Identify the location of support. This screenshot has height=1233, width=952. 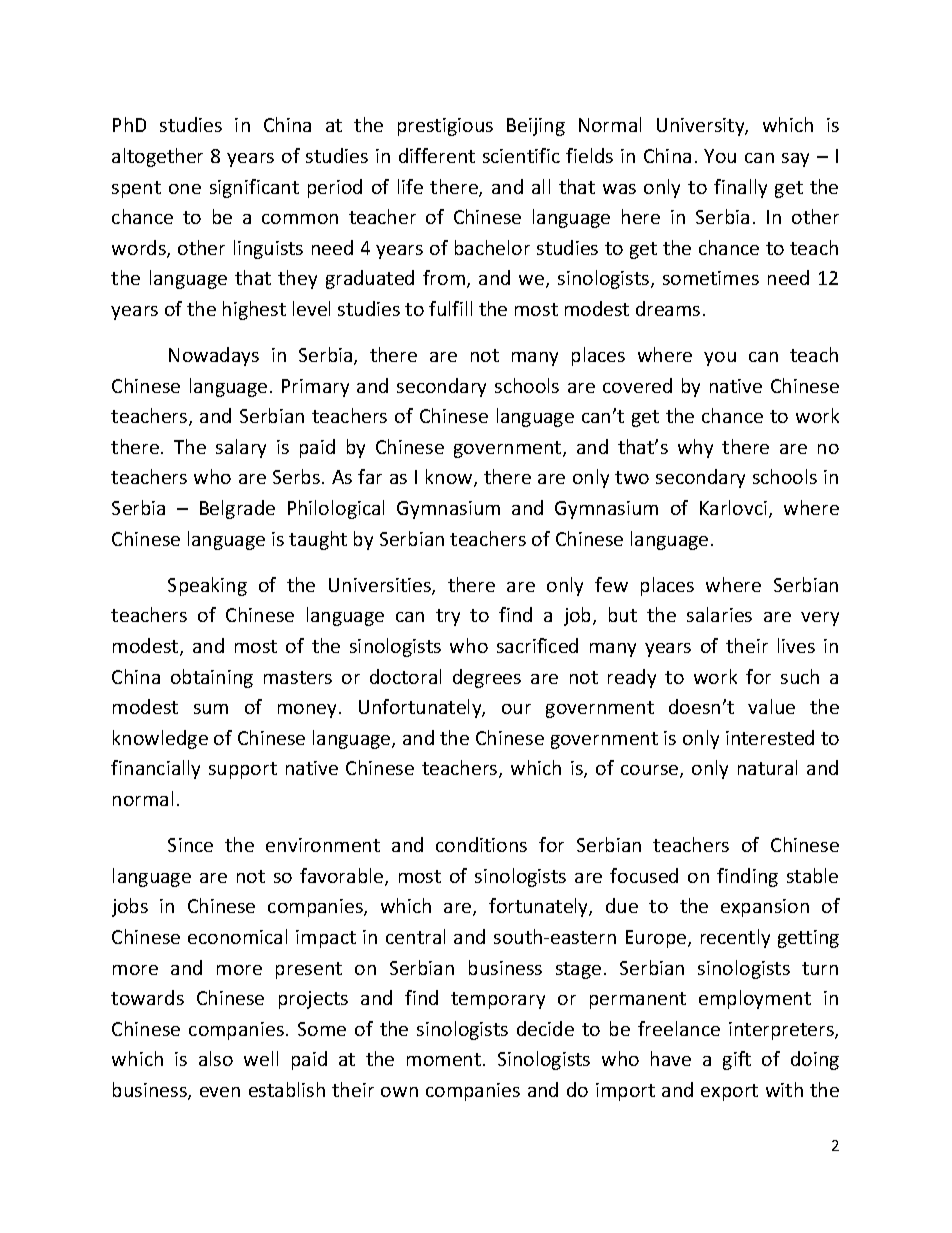
(243, 770).
